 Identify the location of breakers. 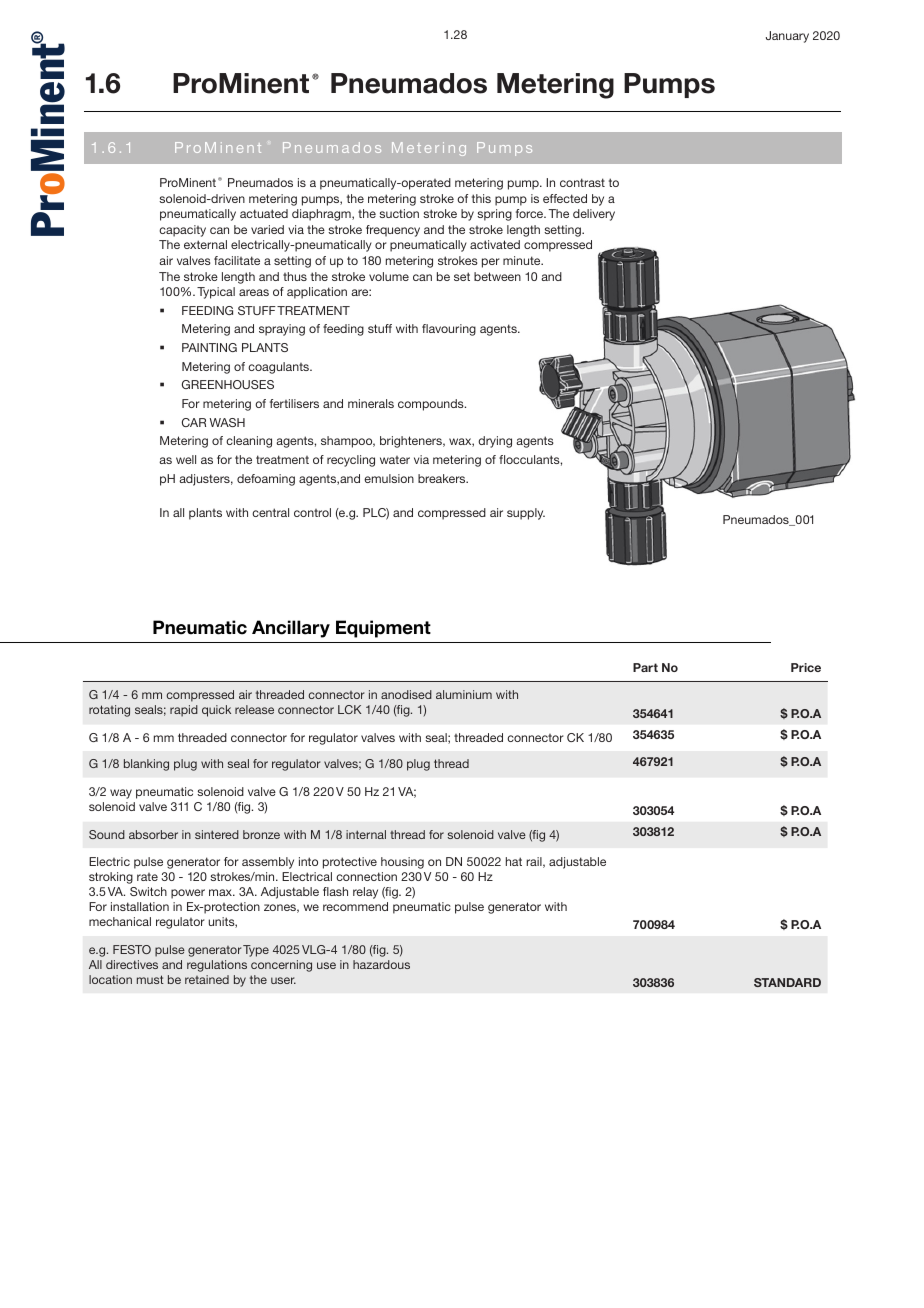
(443, 478).
